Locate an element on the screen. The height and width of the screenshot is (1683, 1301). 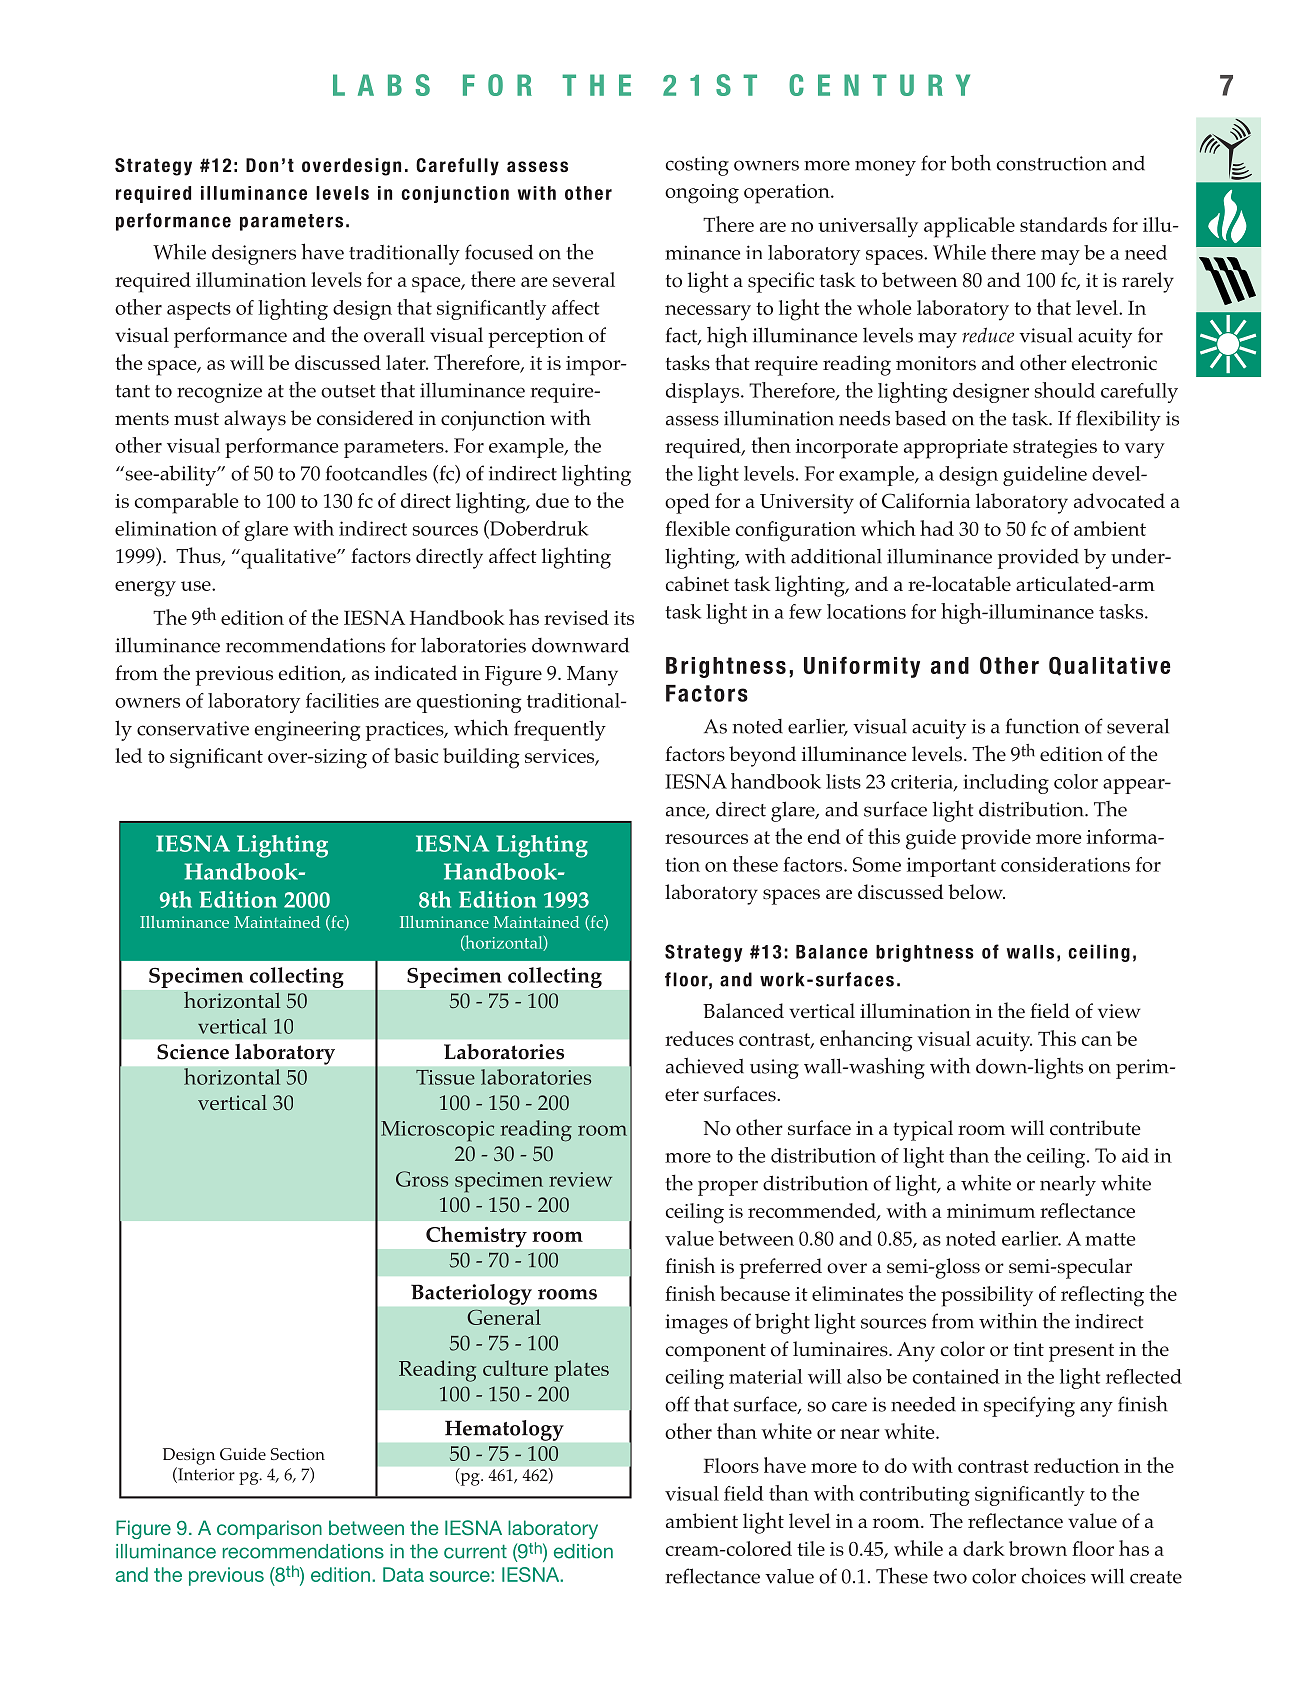
standards is located at coordinates (1063, 224).
